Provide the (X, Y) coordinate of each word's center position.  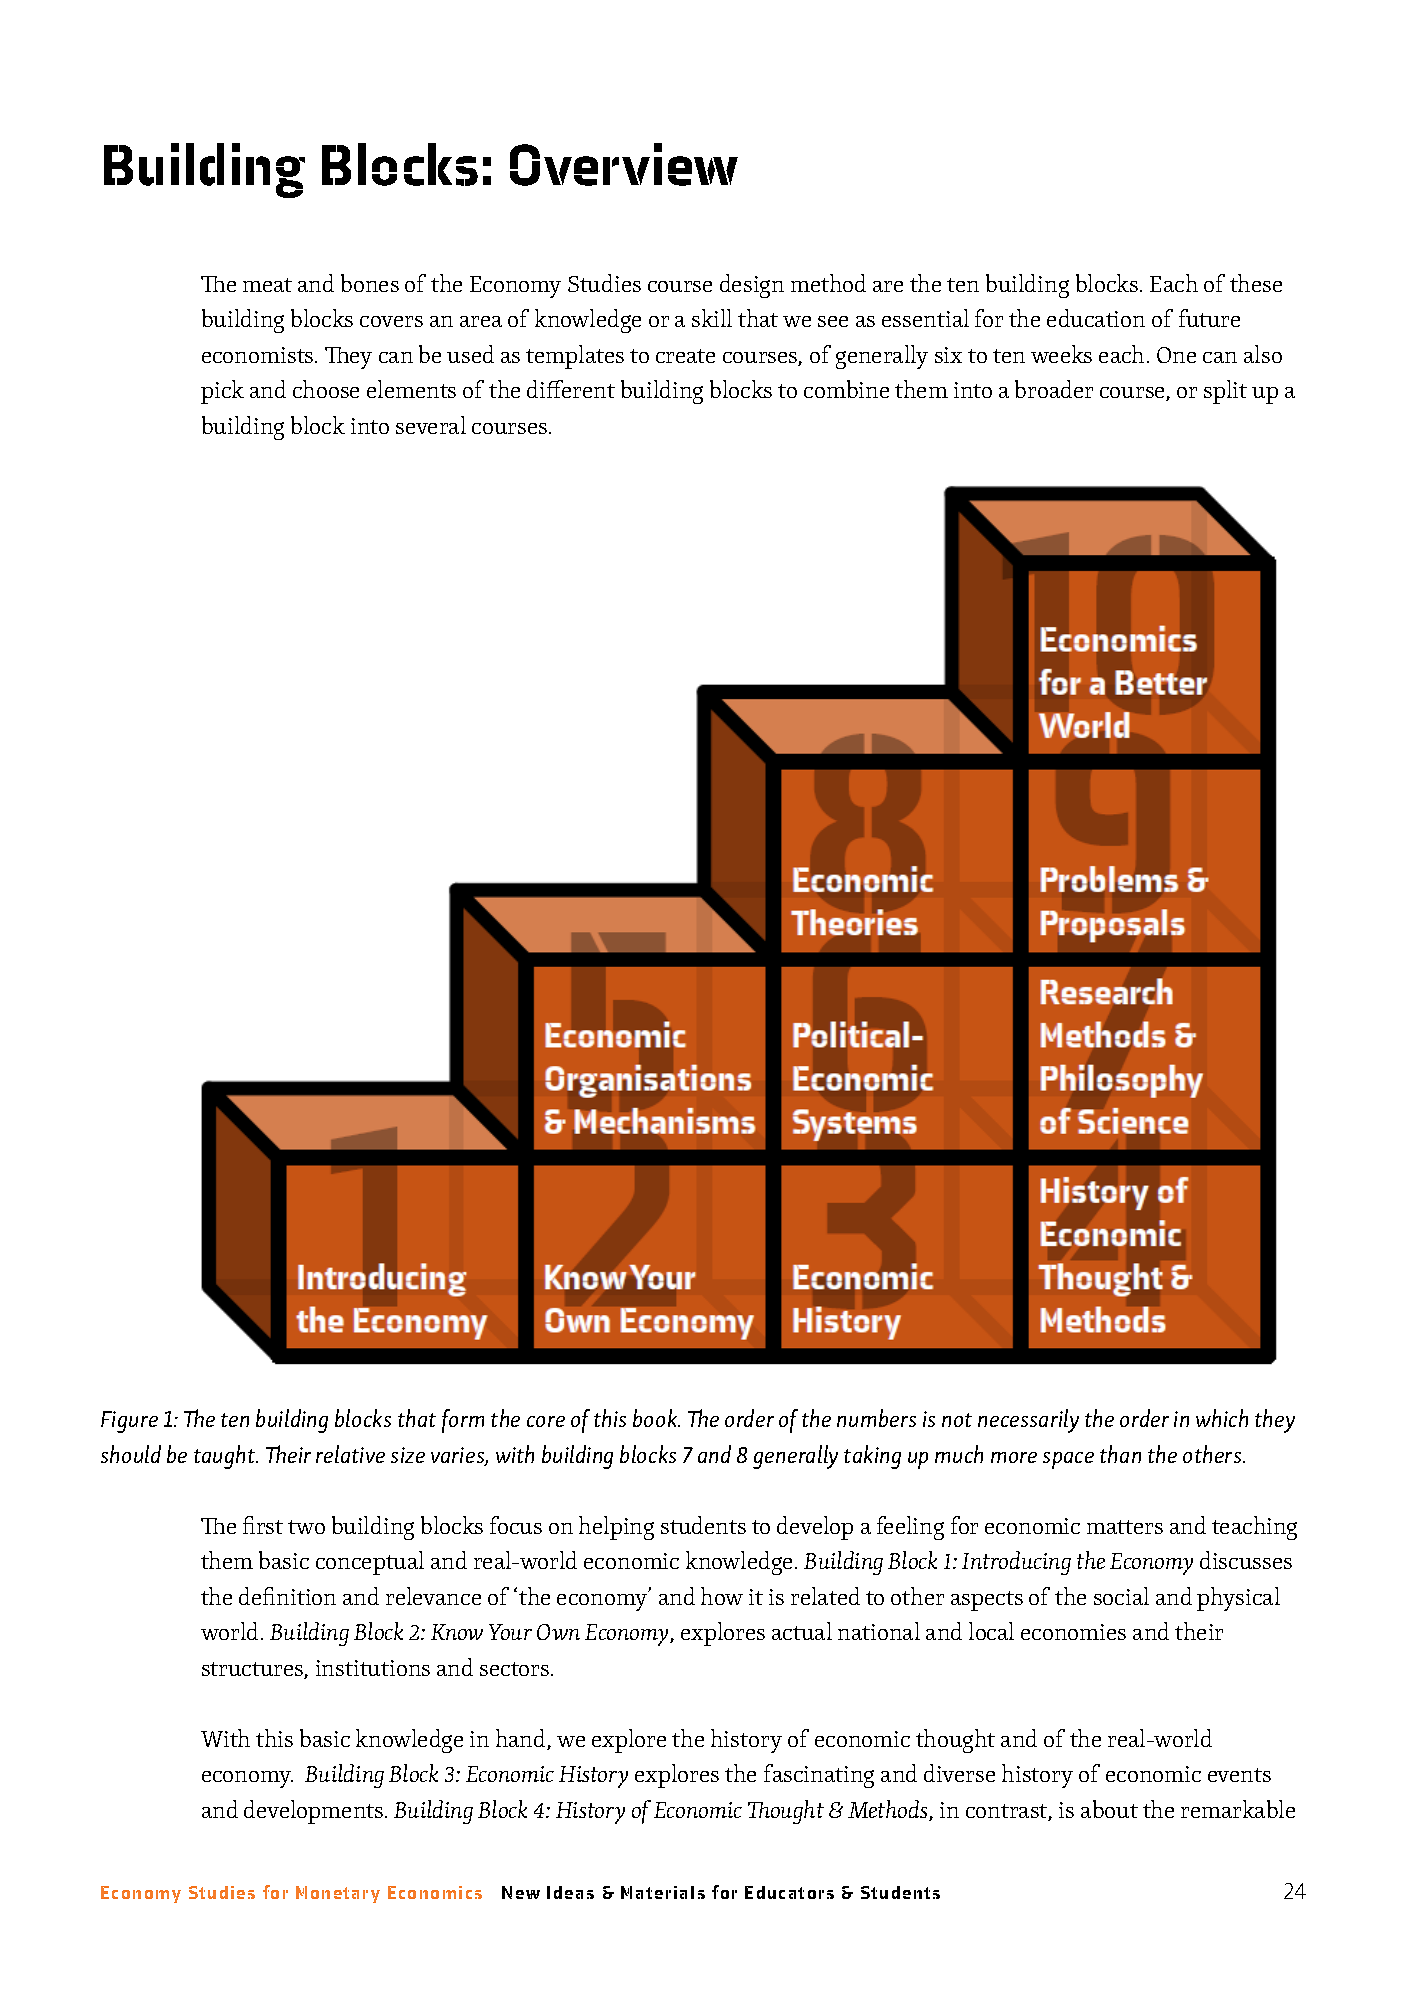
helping (616, 1528)
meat (267, 285)
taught (226, 1457)
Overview (624, 164)
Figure (129, 1422)
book (656, 1418)
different (571, 389)
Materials (663, 1892)
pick (222, 392)
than (1120, 1454)
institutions (373, 1668)
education (1096, 318)
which (1222, 1418)
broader (1054, 389)
